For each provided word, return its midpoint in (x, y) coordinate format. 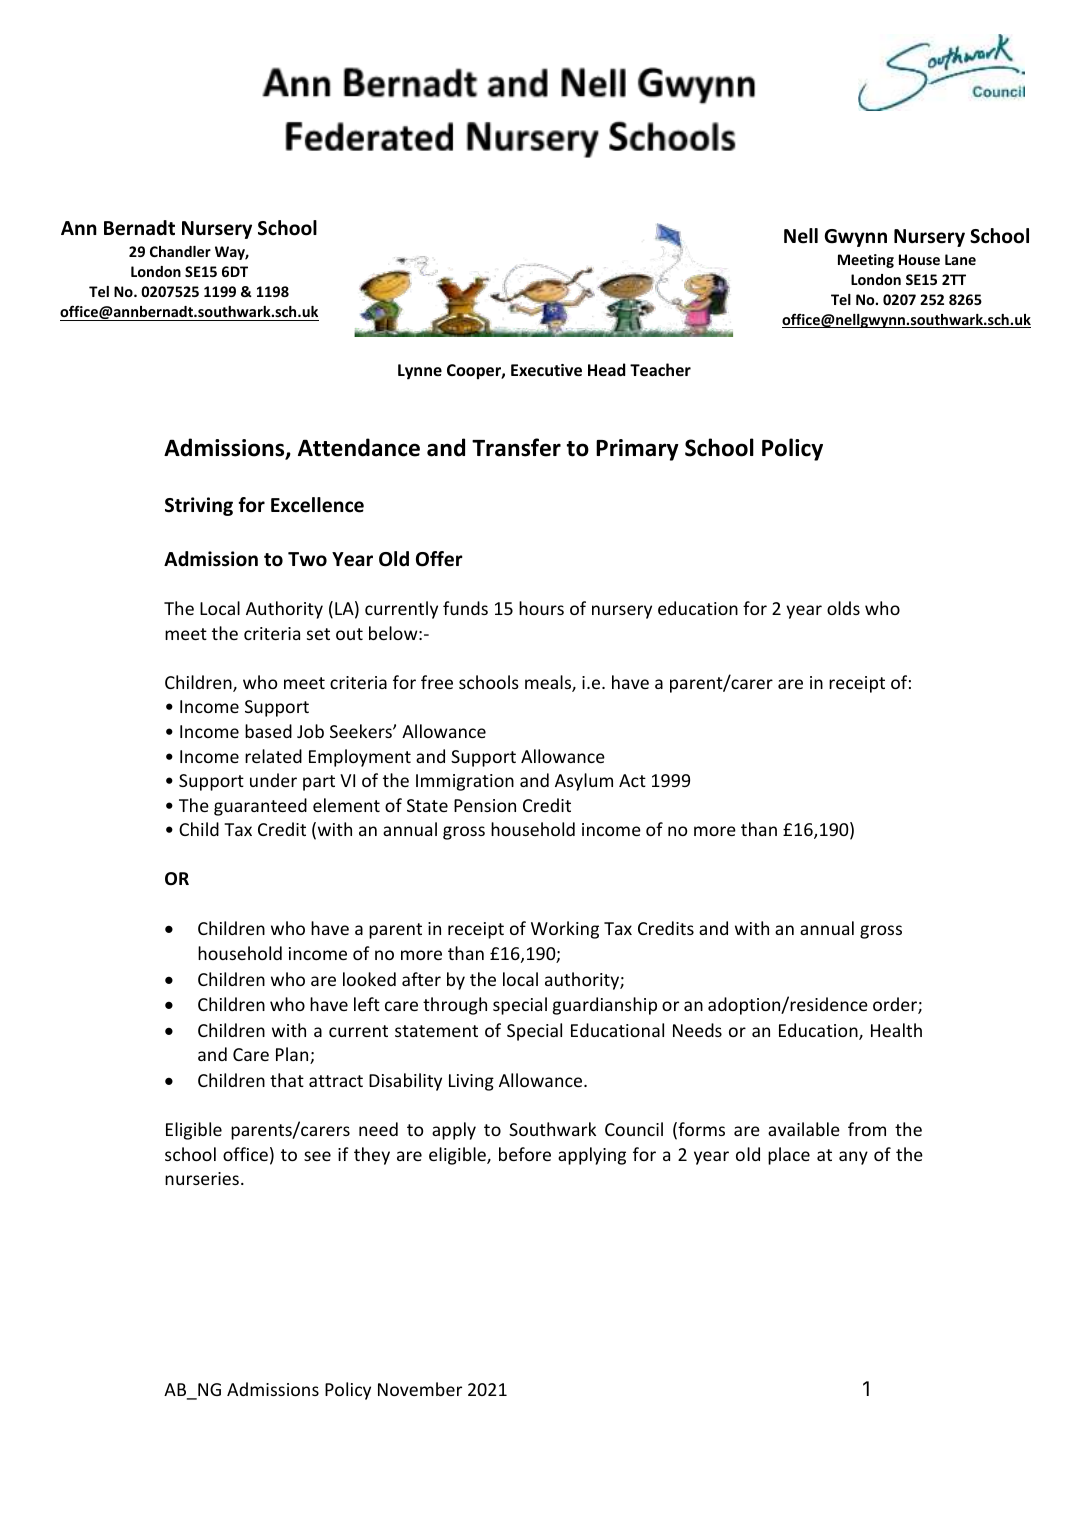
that (287, 1080)
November (420, 1389)
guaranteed (260, 807)
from (867, 1129)
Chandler (180, 251)
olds (843, 608)
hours (541, 608)
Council (634, 1129)
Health (896, 1030)
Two (307, 559)
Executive (546, 370)
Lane (960, 259)
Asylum (584, 782)
